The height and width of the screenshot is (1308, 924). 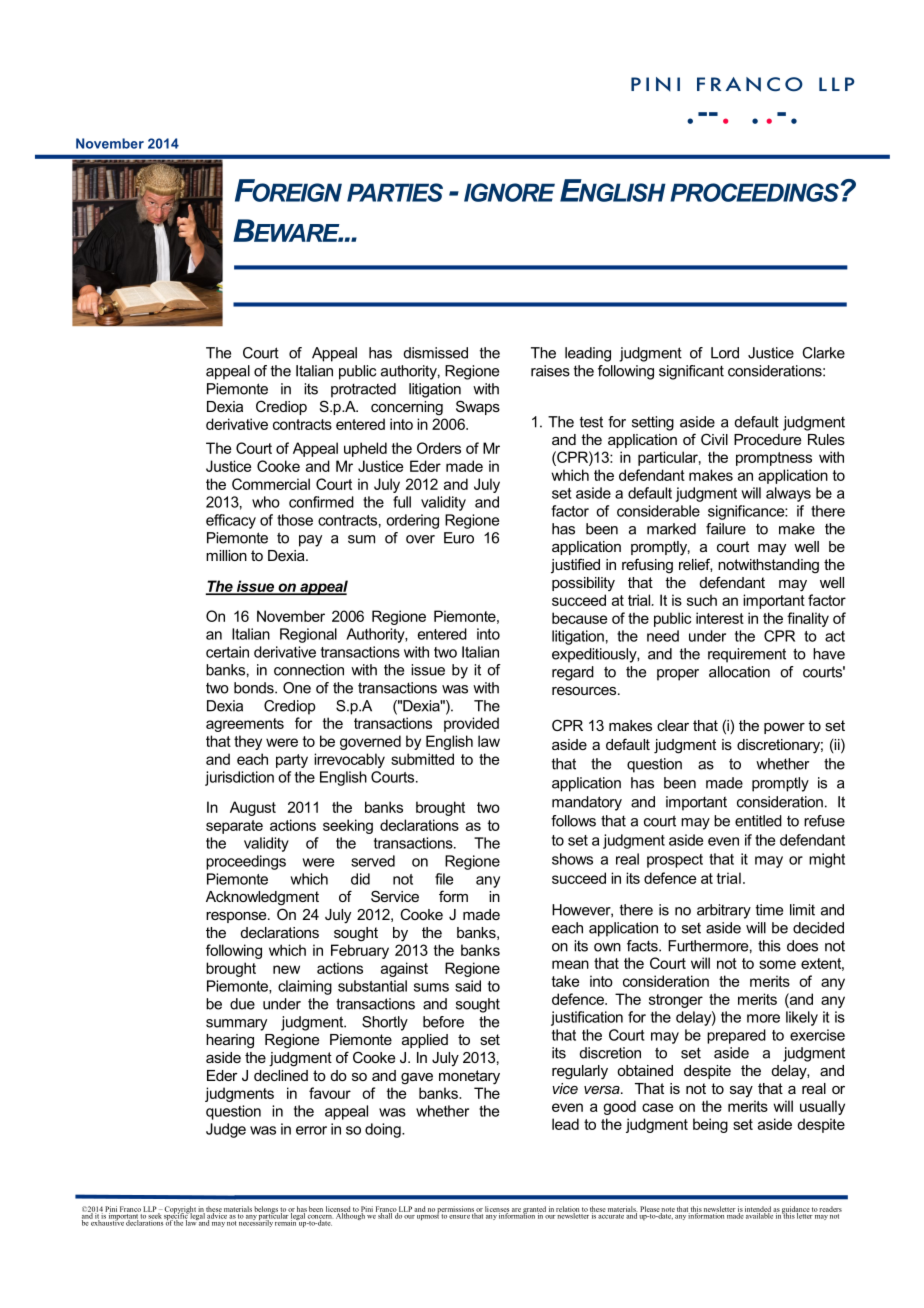 What do you see at coordinates (573, 673) in the screenshot?
I see `regard` at bounding box center [573, 673].
